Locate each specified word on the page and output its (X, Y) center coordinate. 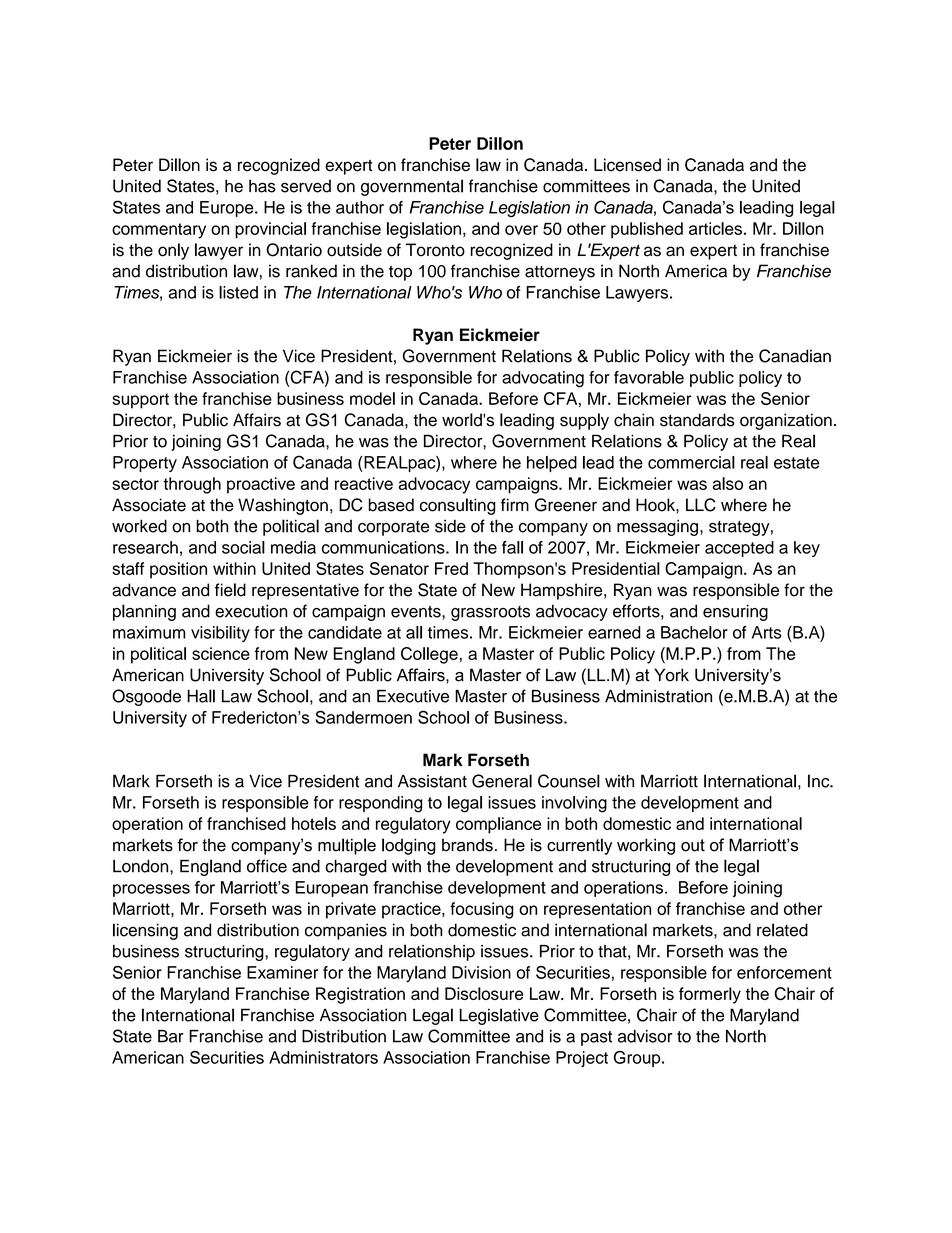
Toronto (435, 250)
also (728, 483)
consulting (458, 506)
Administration (658, 696)
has (262, 186)
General (502, 781)
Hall (201, 696)
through (192, 485)
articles (715, 228)
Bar (171, 1036)
